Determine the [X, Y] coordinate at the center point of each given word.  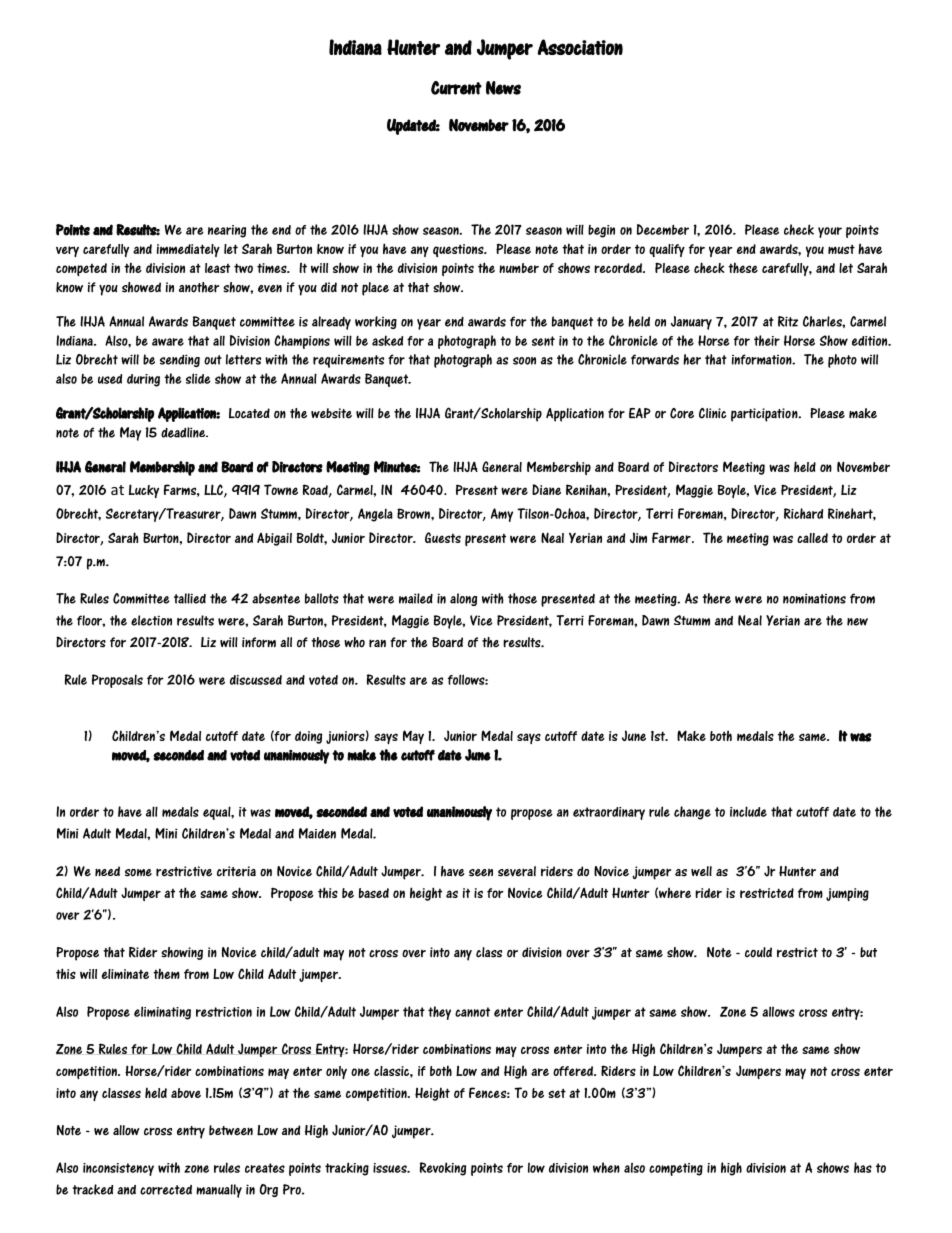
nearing [227, 231]
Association [580, 47]
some [138, 873]
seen [481, 873]
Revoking [443, 1169]
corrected [166, 1190]
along [463, 599]
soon [524, 361]
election [151, 620]
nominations [814, 598]
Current [456, 88]
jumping [847, 894]
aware [168, 342]
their [767, 340]
